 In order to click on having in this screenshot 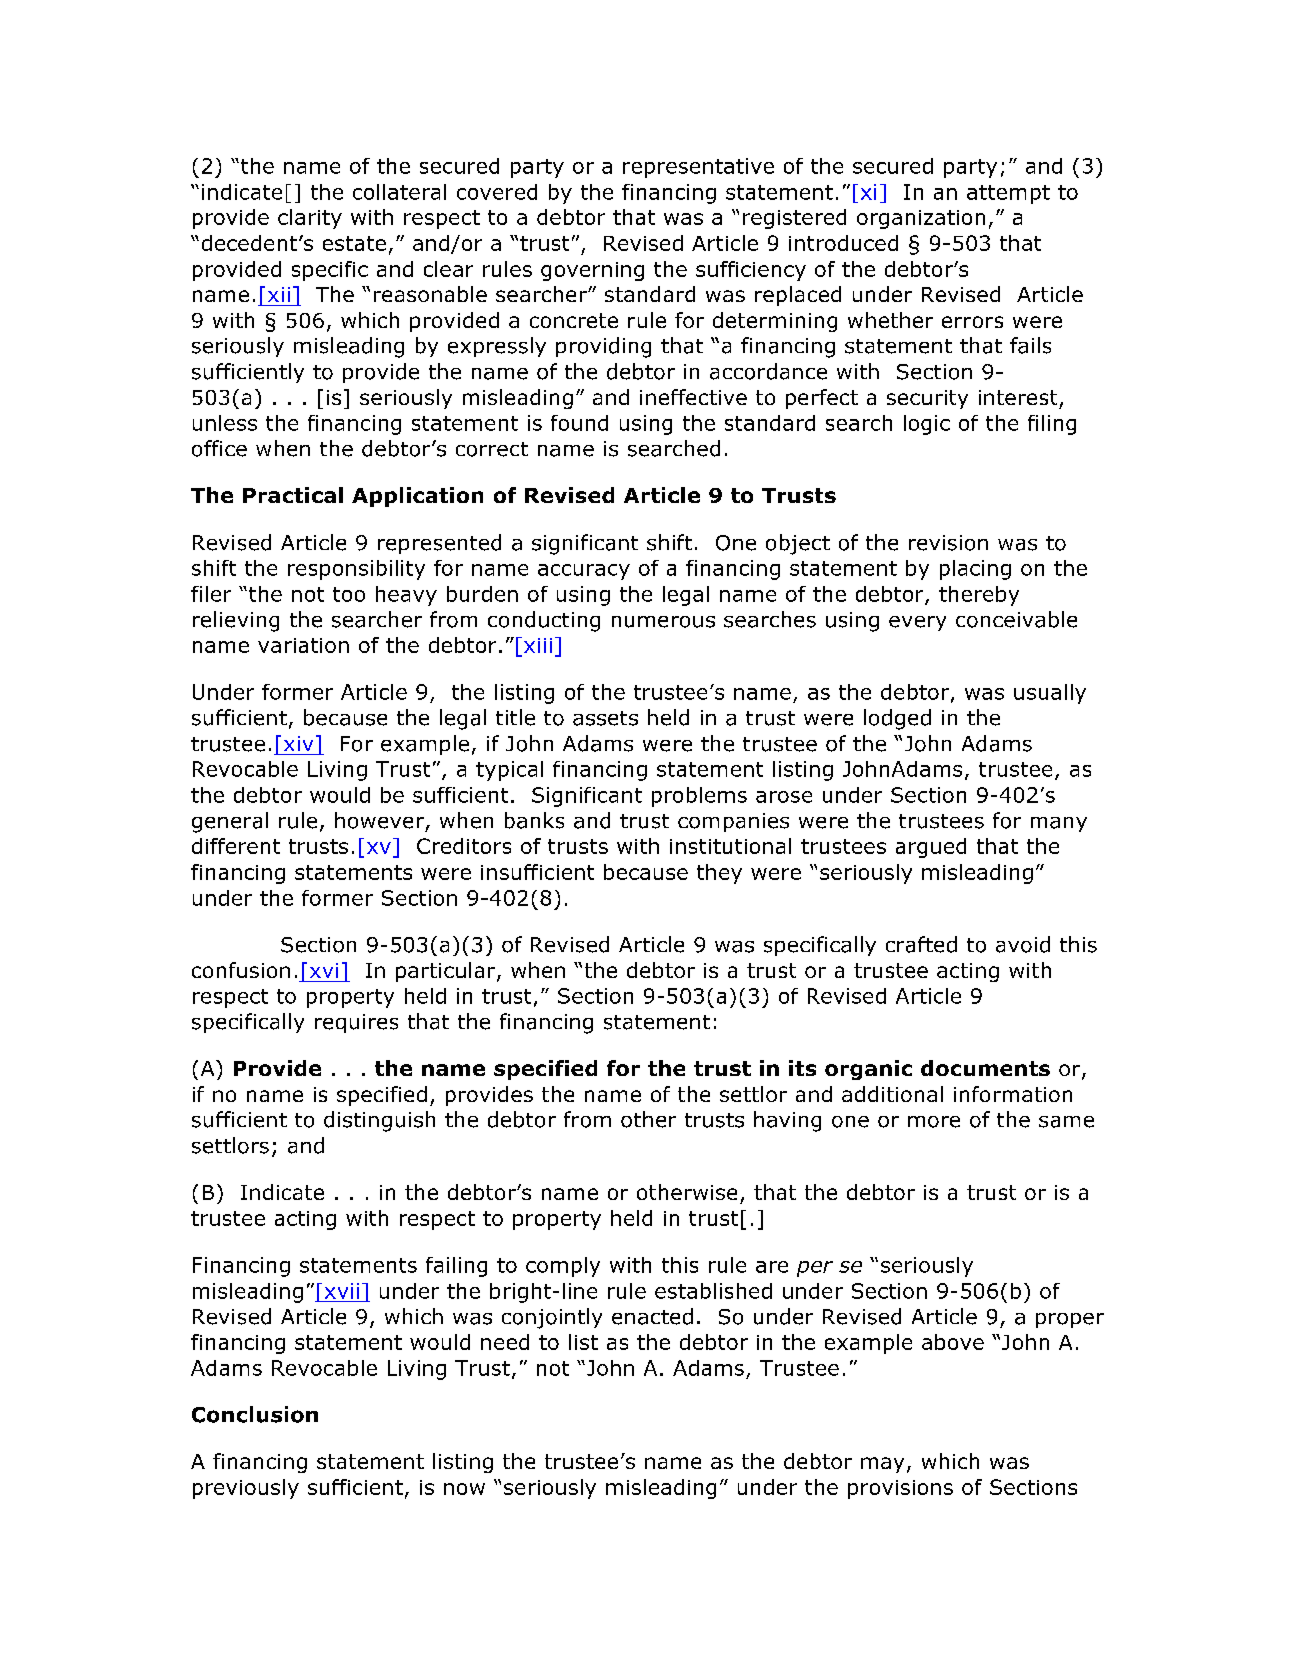, I will do `click(787, 1121)`.
